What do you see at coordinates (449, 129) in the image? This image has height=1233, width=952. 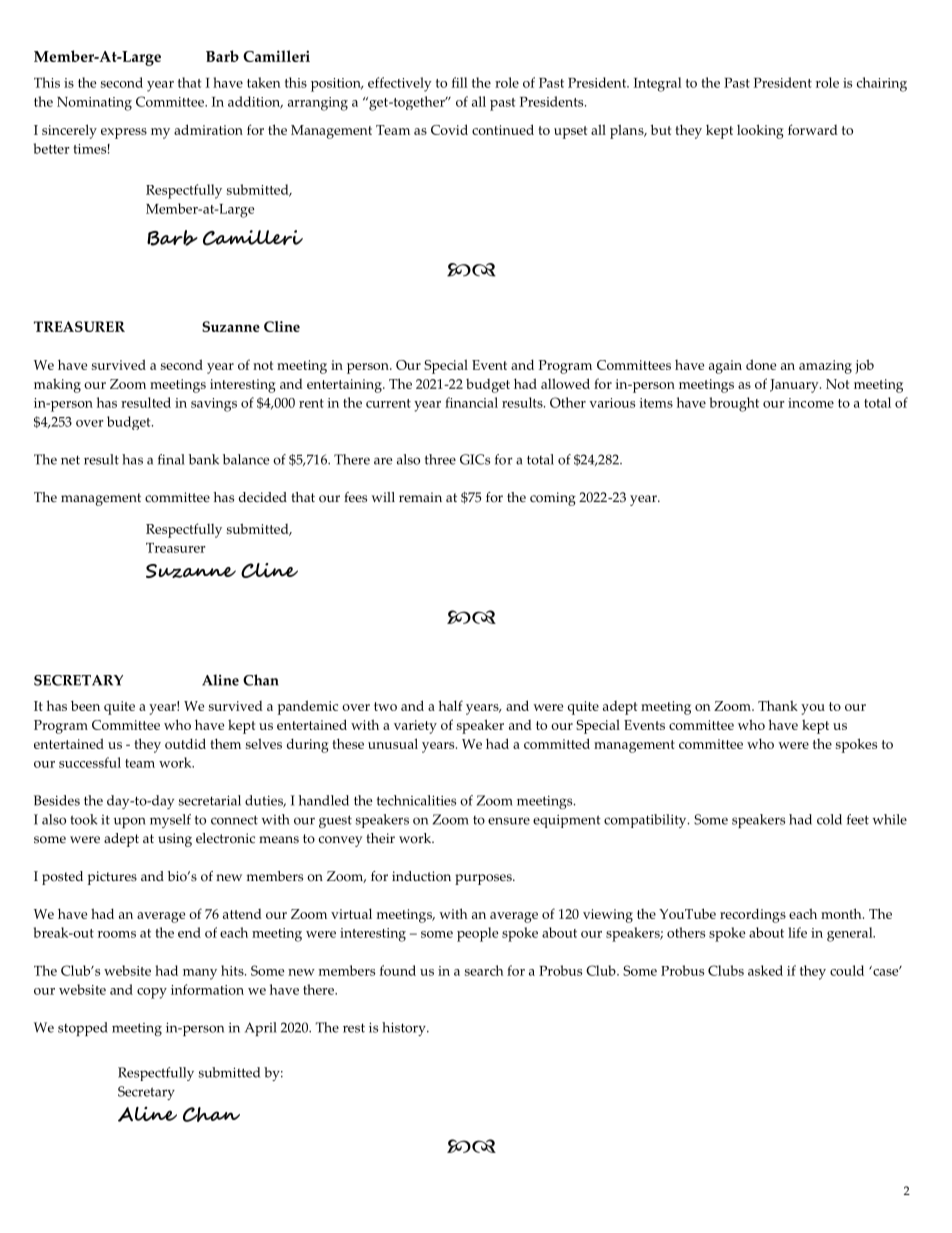 I see `Covid` at bounding box center [449, 129].
